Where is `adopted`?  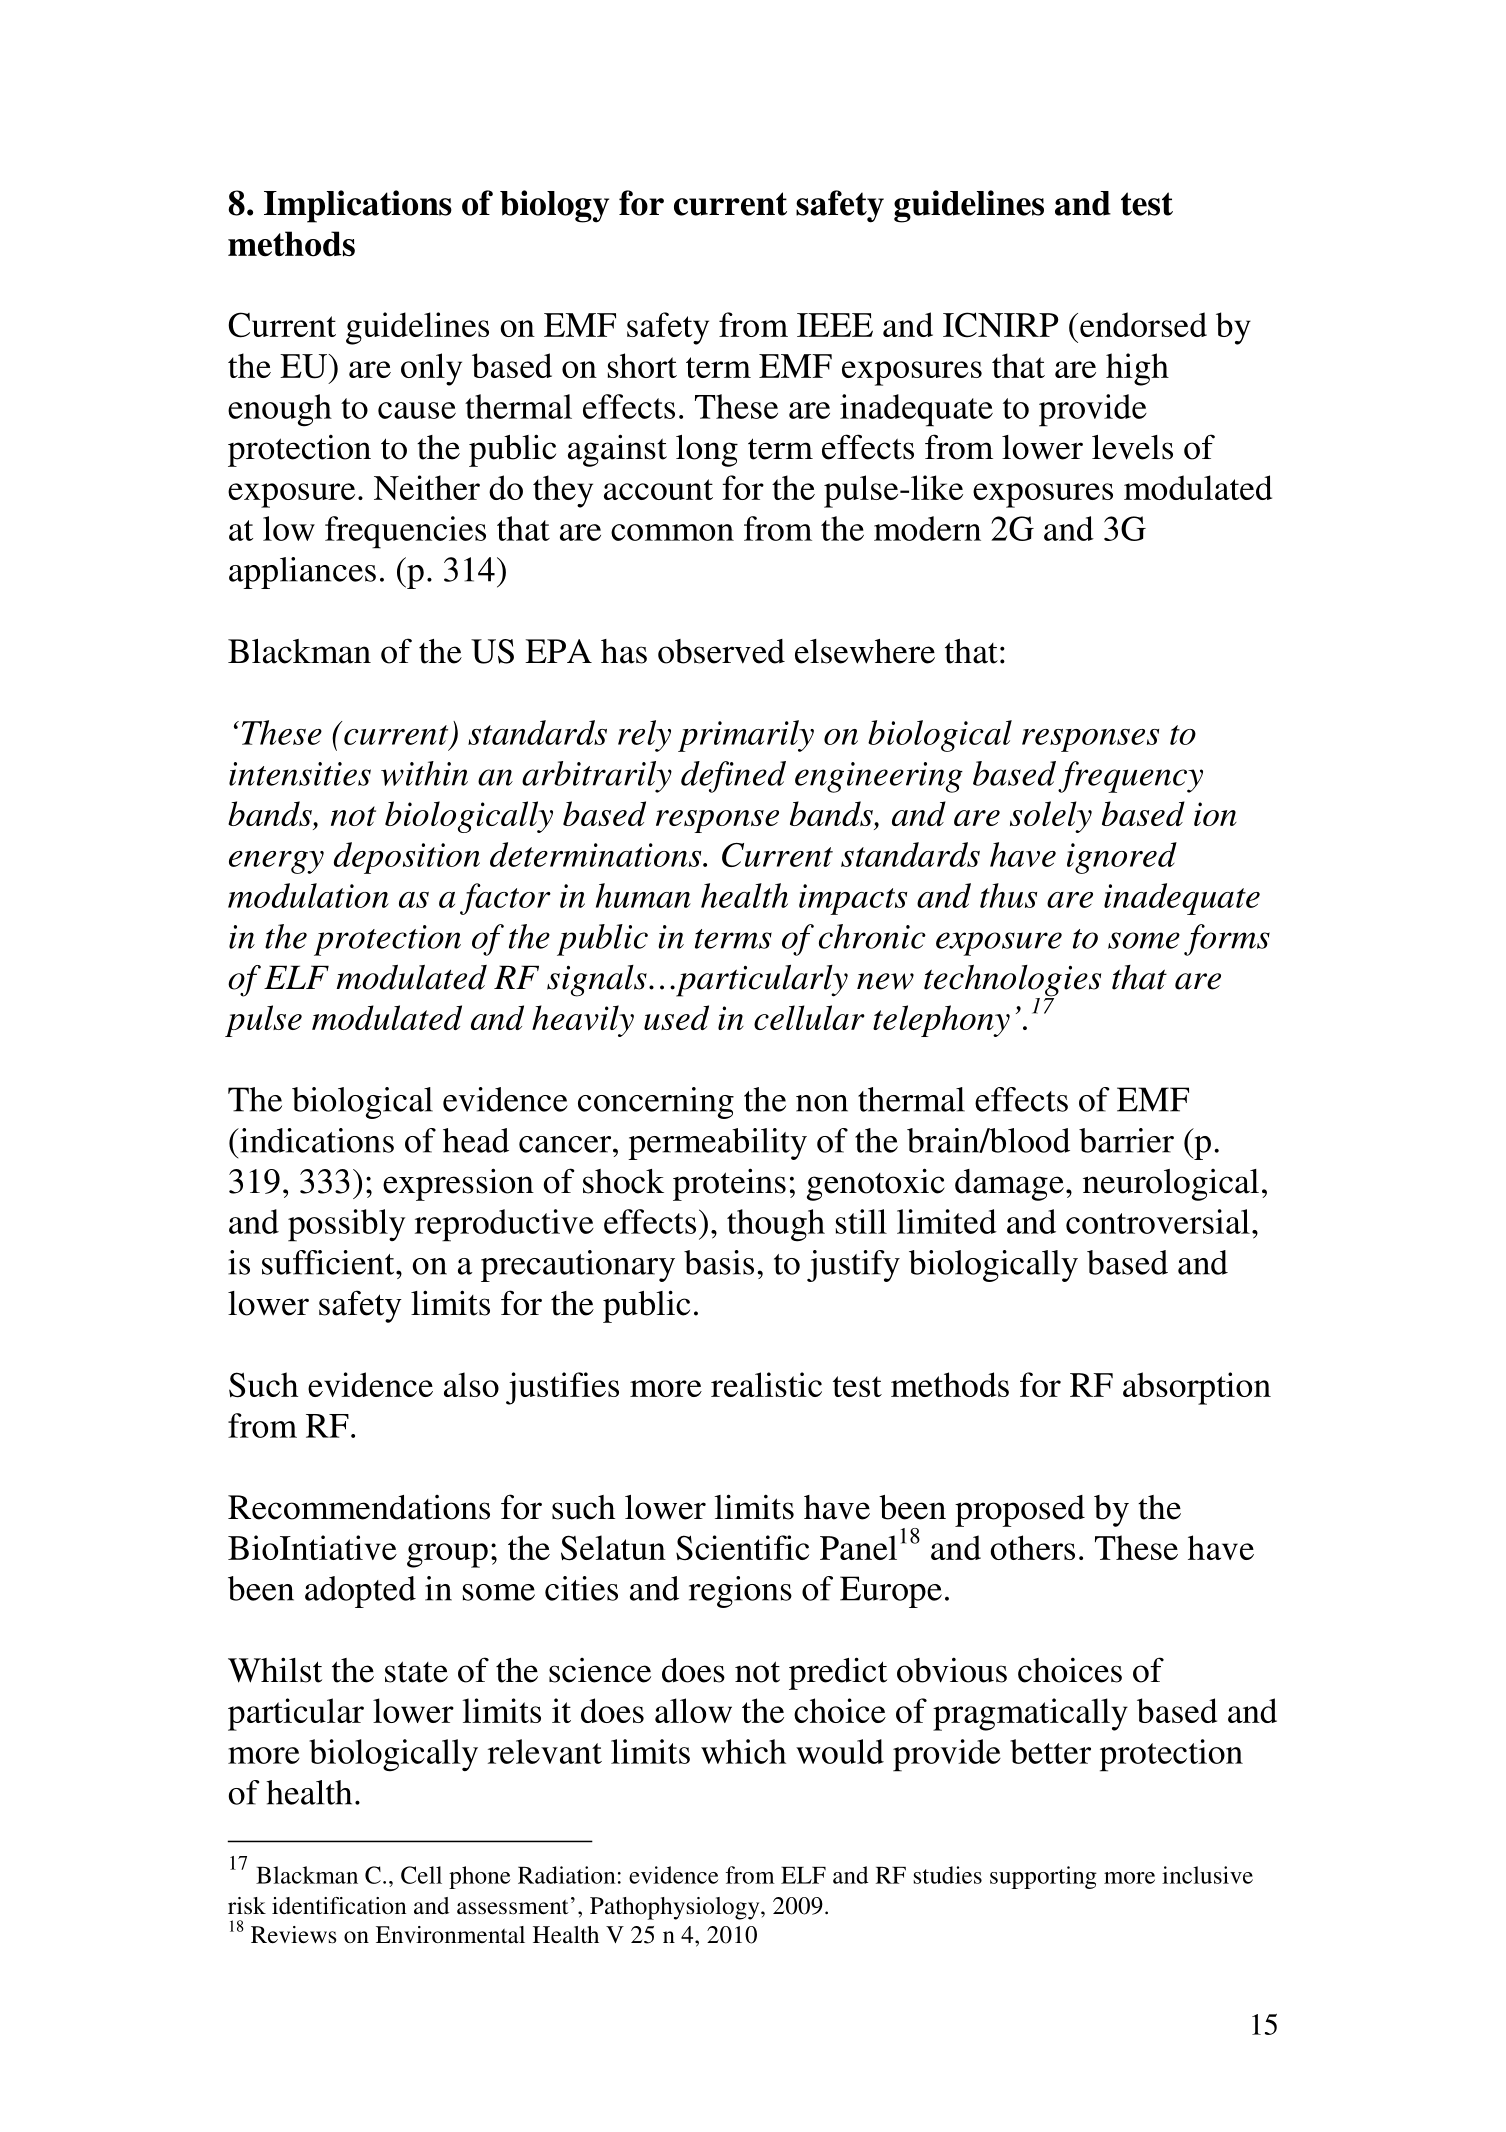 adopted is located at coordinates (360, 1592).
